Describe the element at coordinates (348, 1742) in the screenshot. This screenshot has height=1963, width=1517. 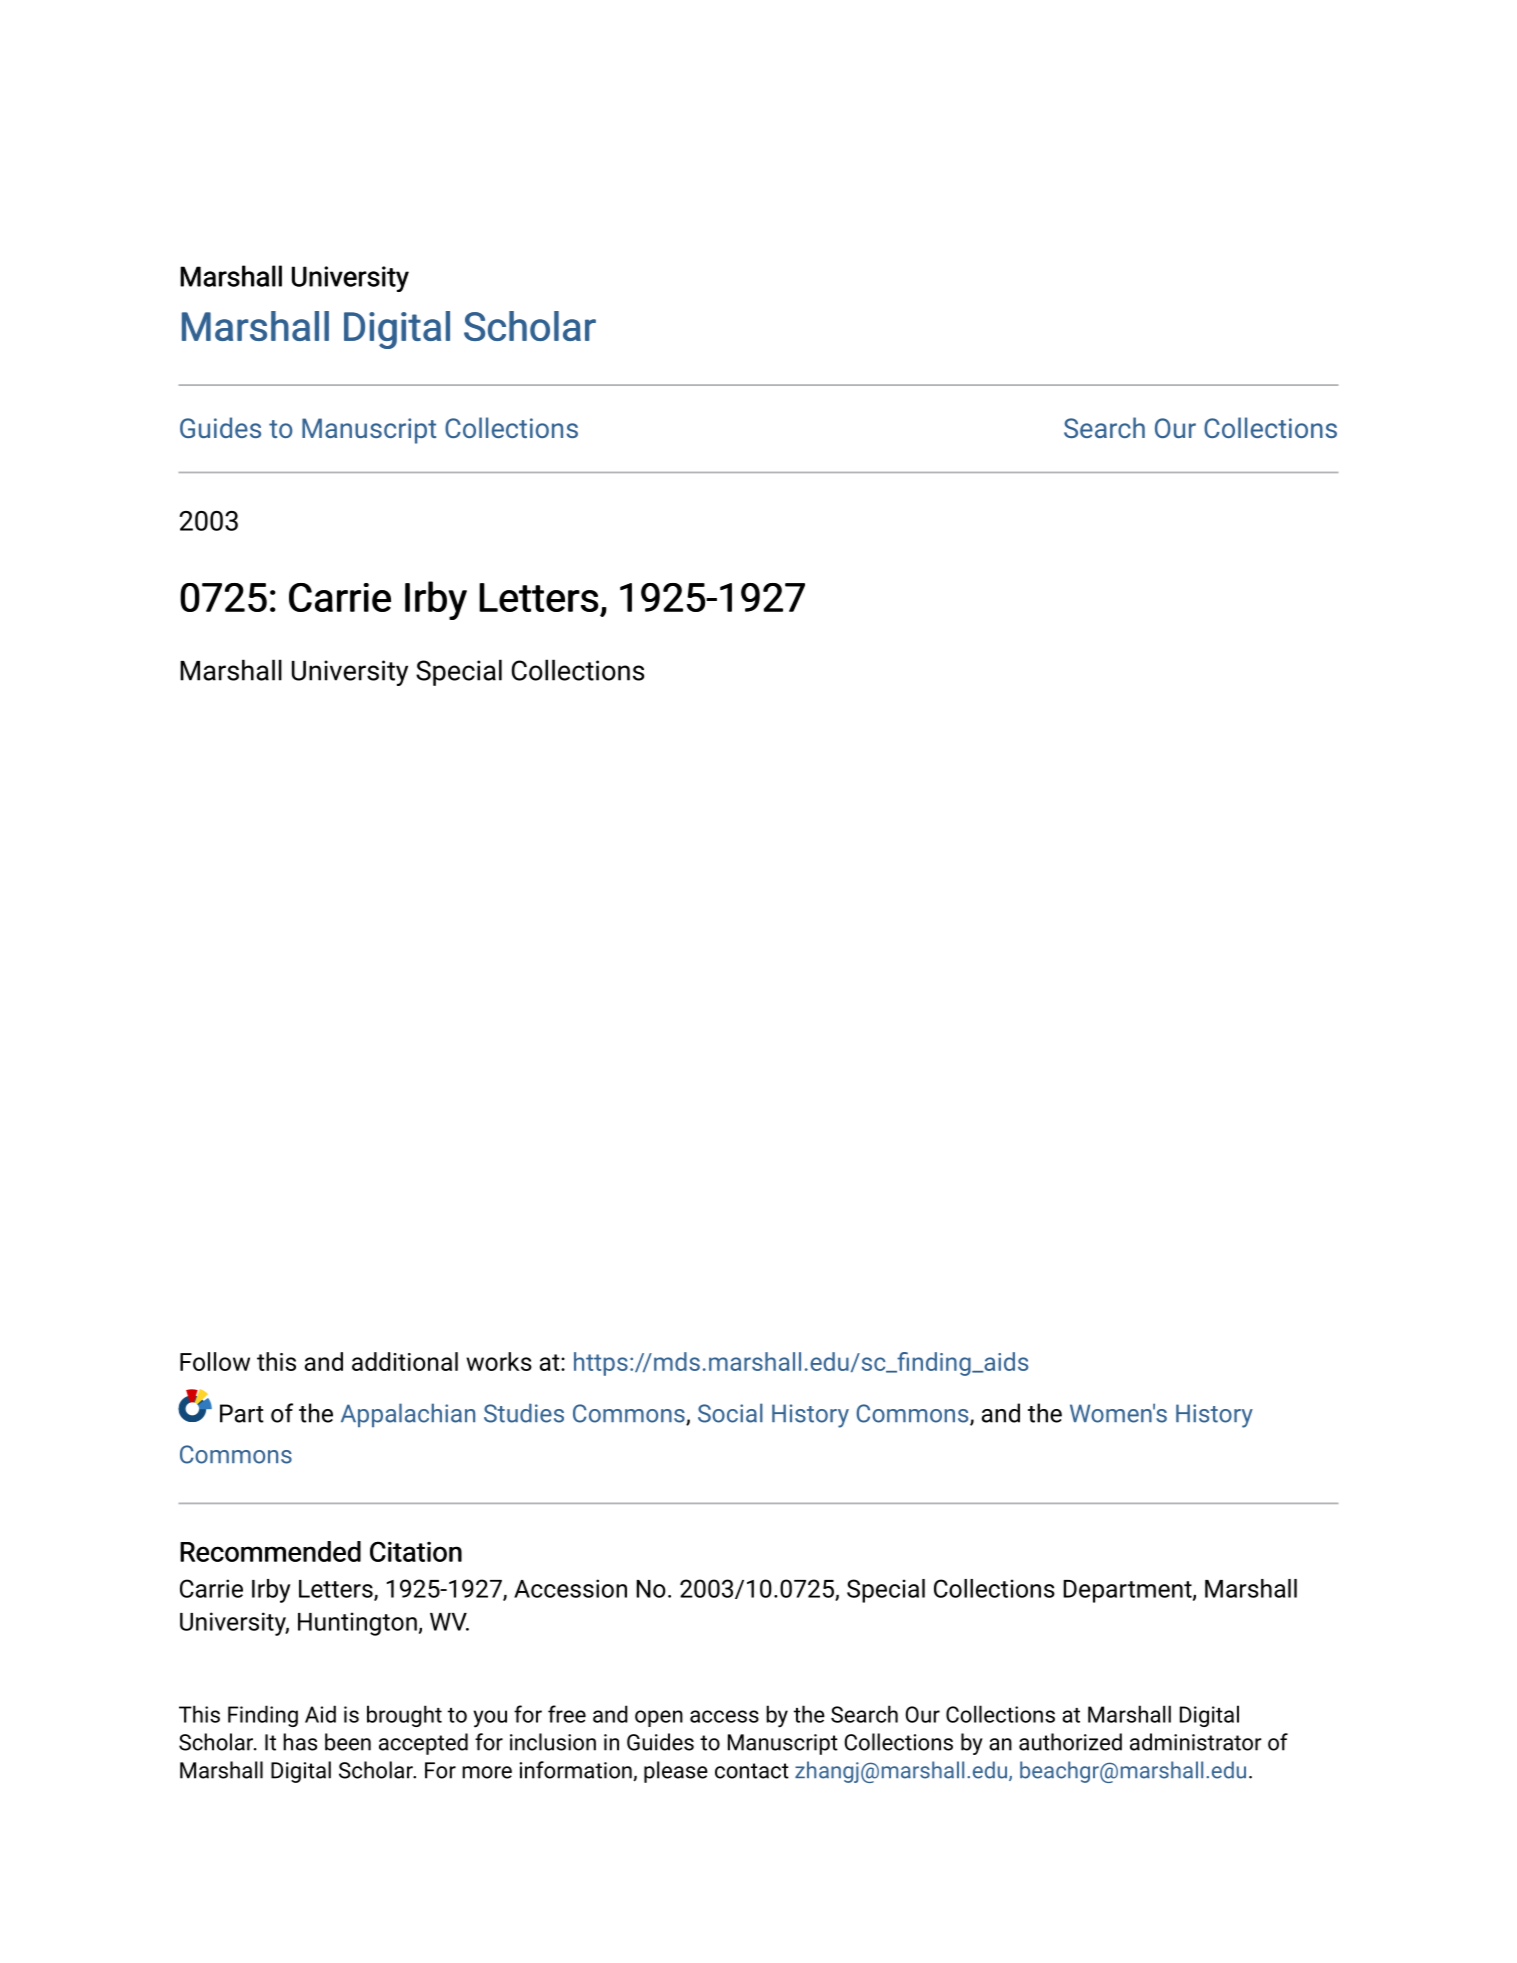
I see `been` at that location.
